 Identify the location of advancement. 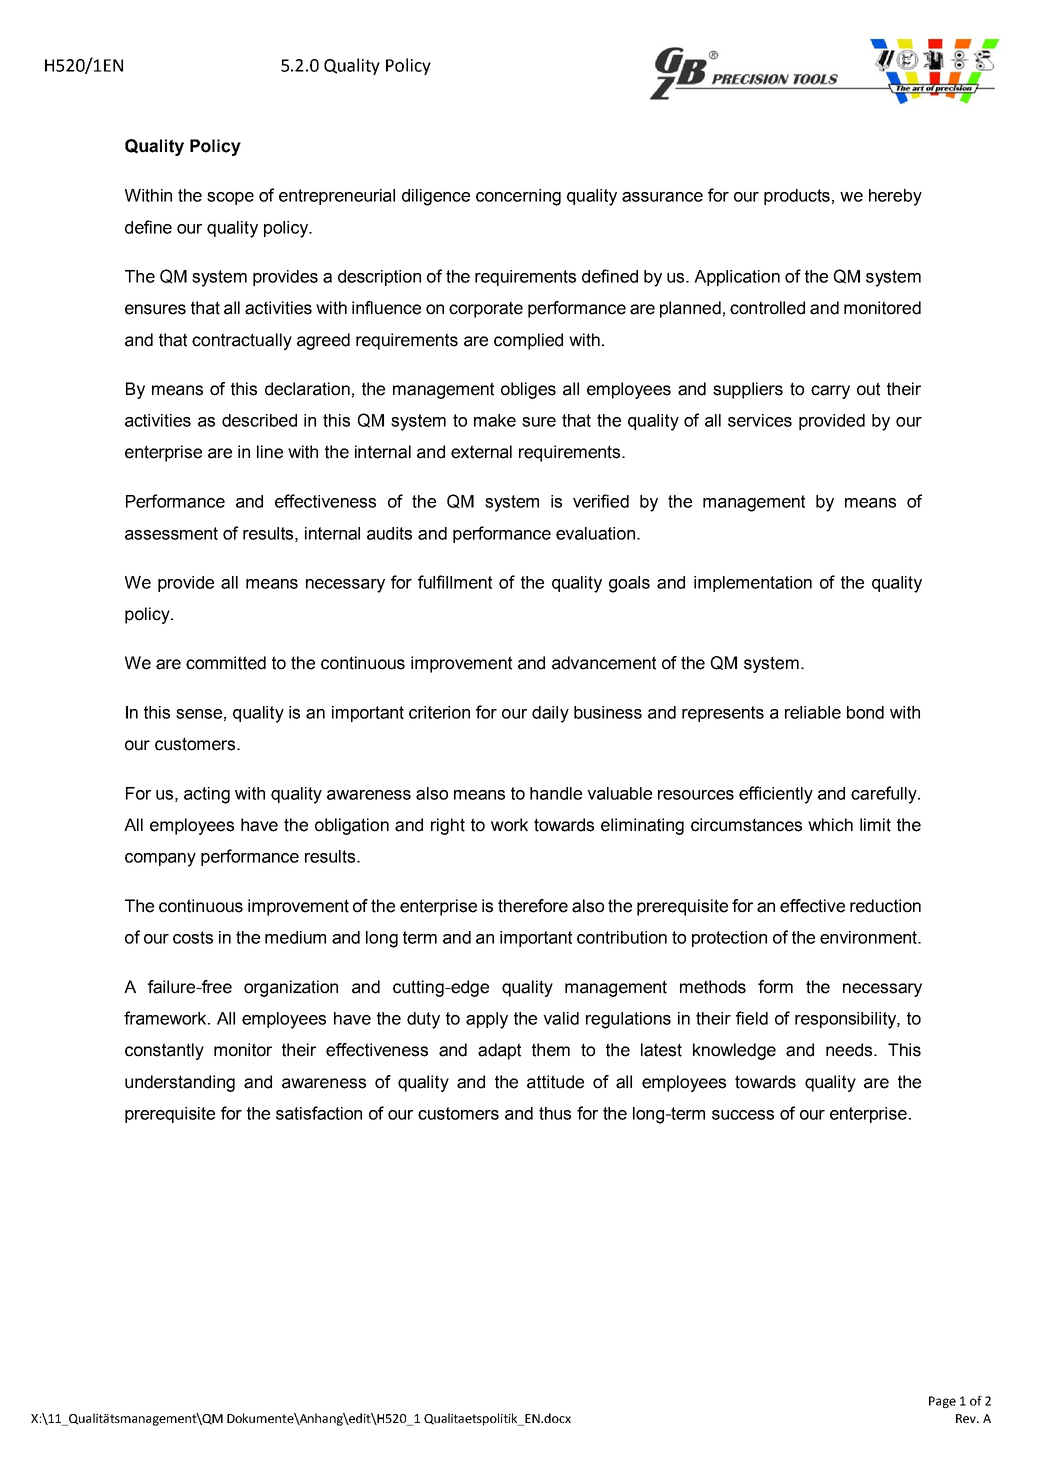
(604, 663).
